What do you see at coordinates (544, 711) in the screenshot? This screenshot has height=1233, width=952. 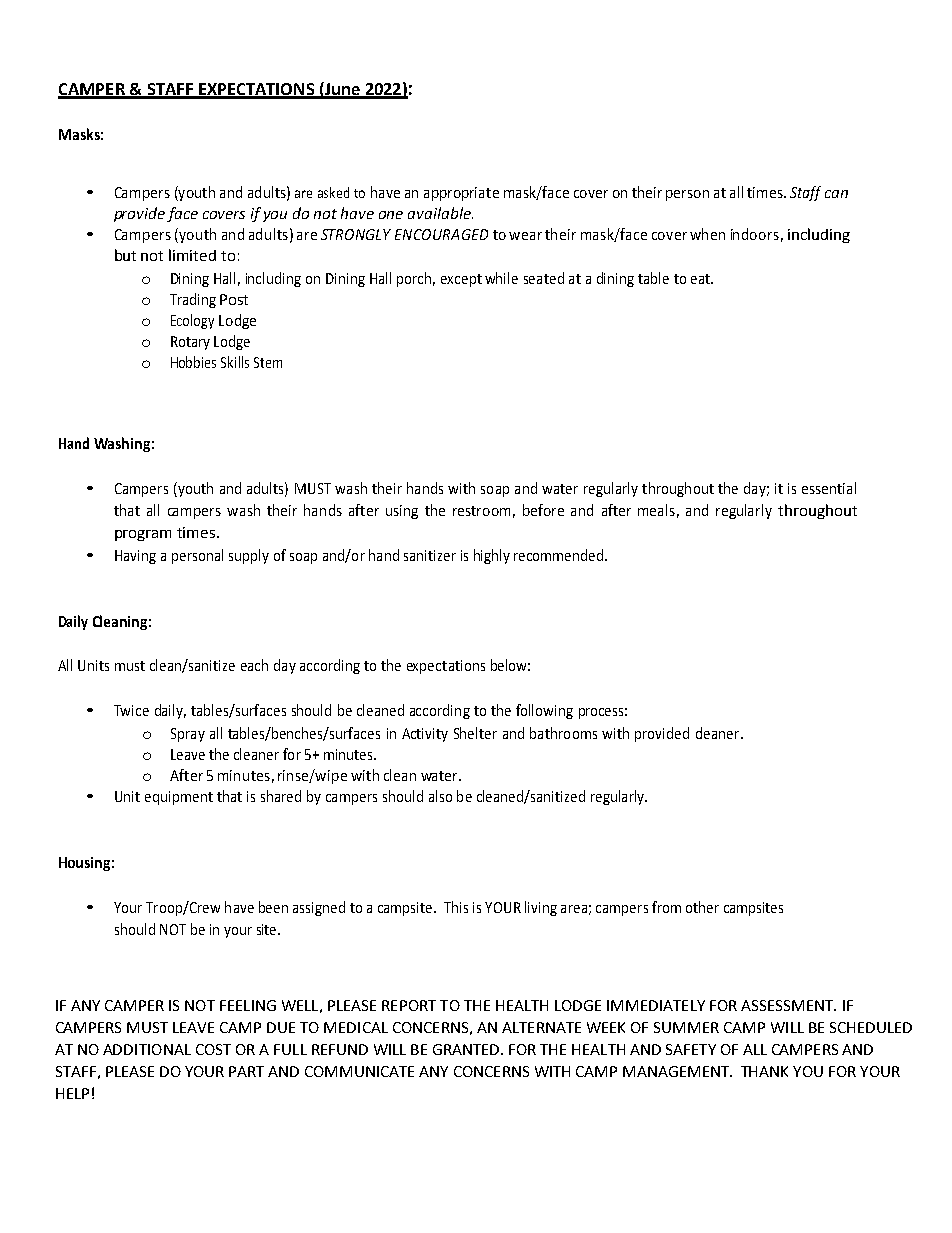 I see `following` at bounding box center [544, 711].
